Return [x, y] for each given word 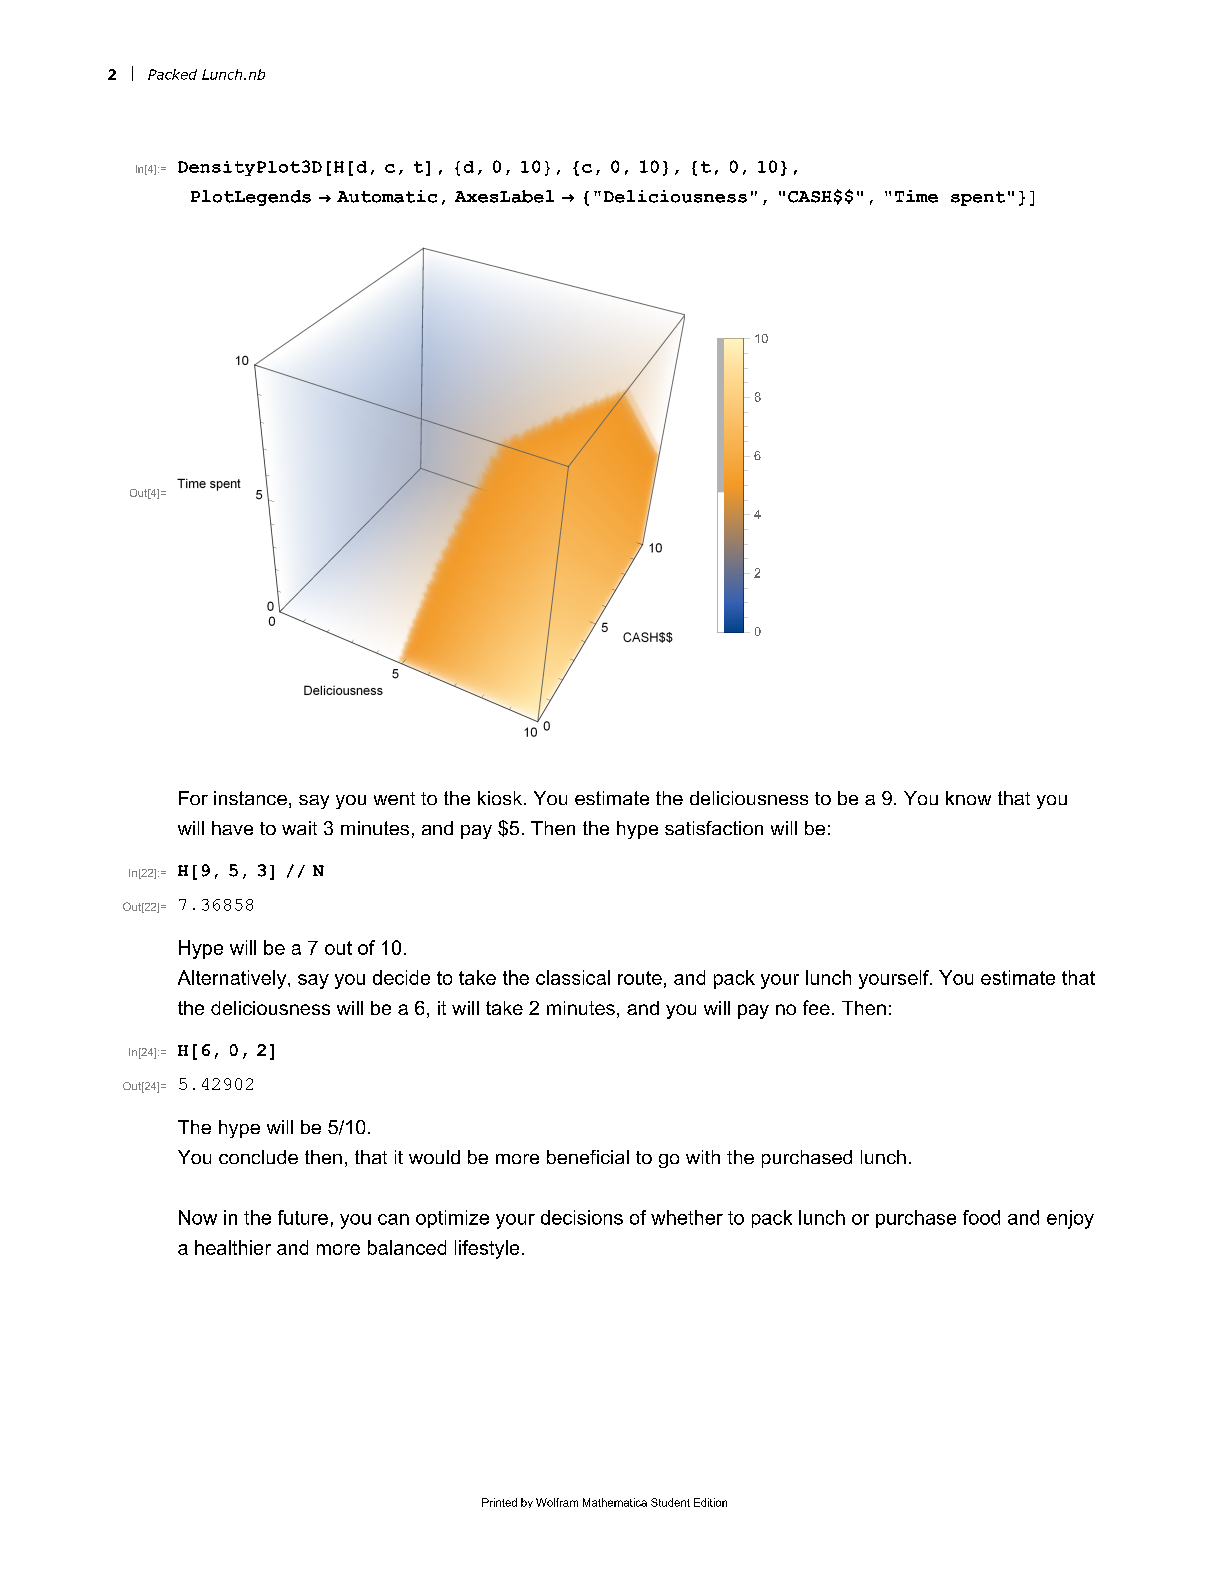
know [968, 798]
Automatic [387, 196]
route [640, 978]
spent [978, 198]
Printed [499, 1502]
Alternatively [233, 979]
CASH [810, 197]
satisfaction [714, 828]
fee [816, 1007]
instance [250, 798]
